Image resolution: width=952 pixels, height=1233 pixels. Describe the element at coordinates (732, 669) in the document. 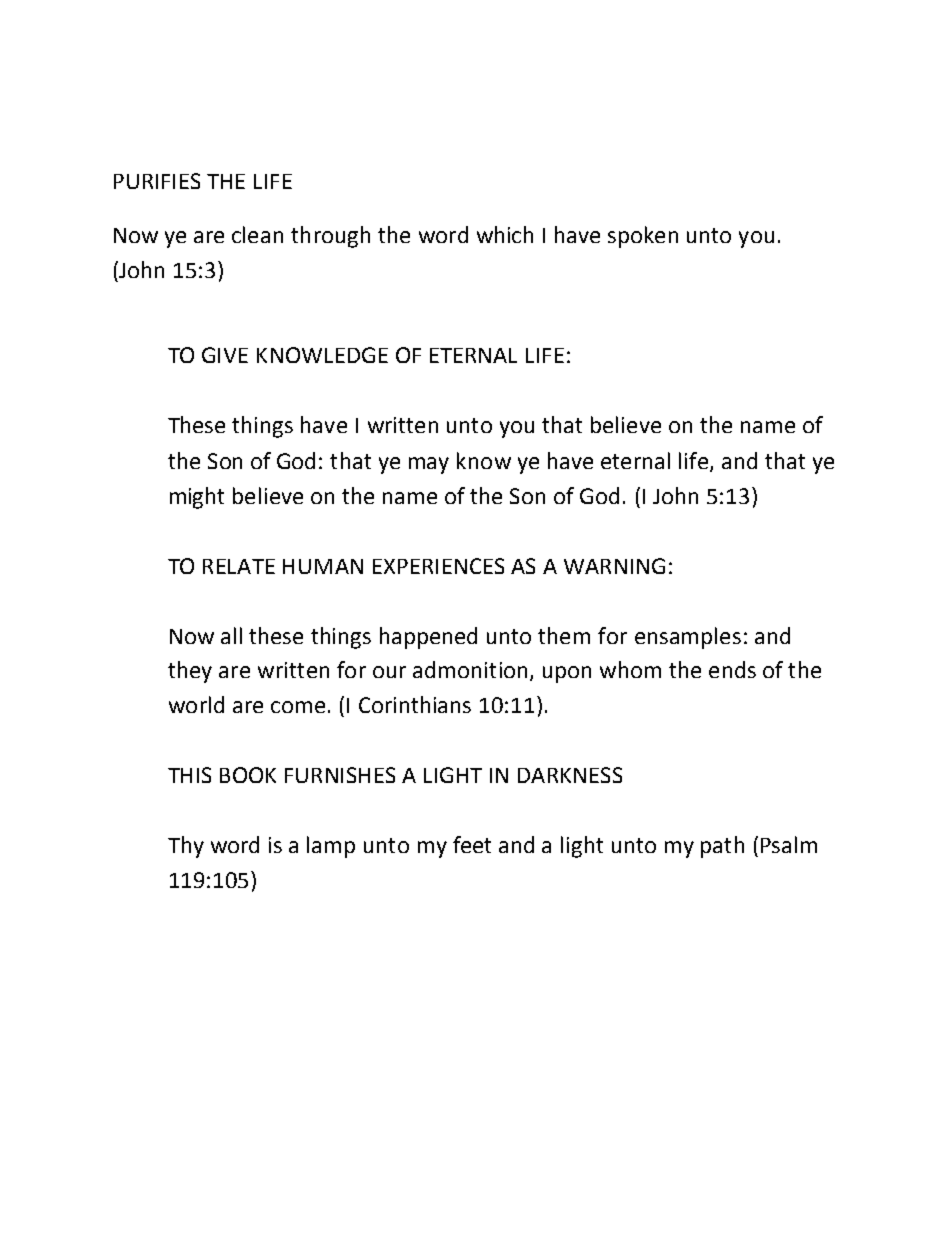

I see `ends` at that location.
